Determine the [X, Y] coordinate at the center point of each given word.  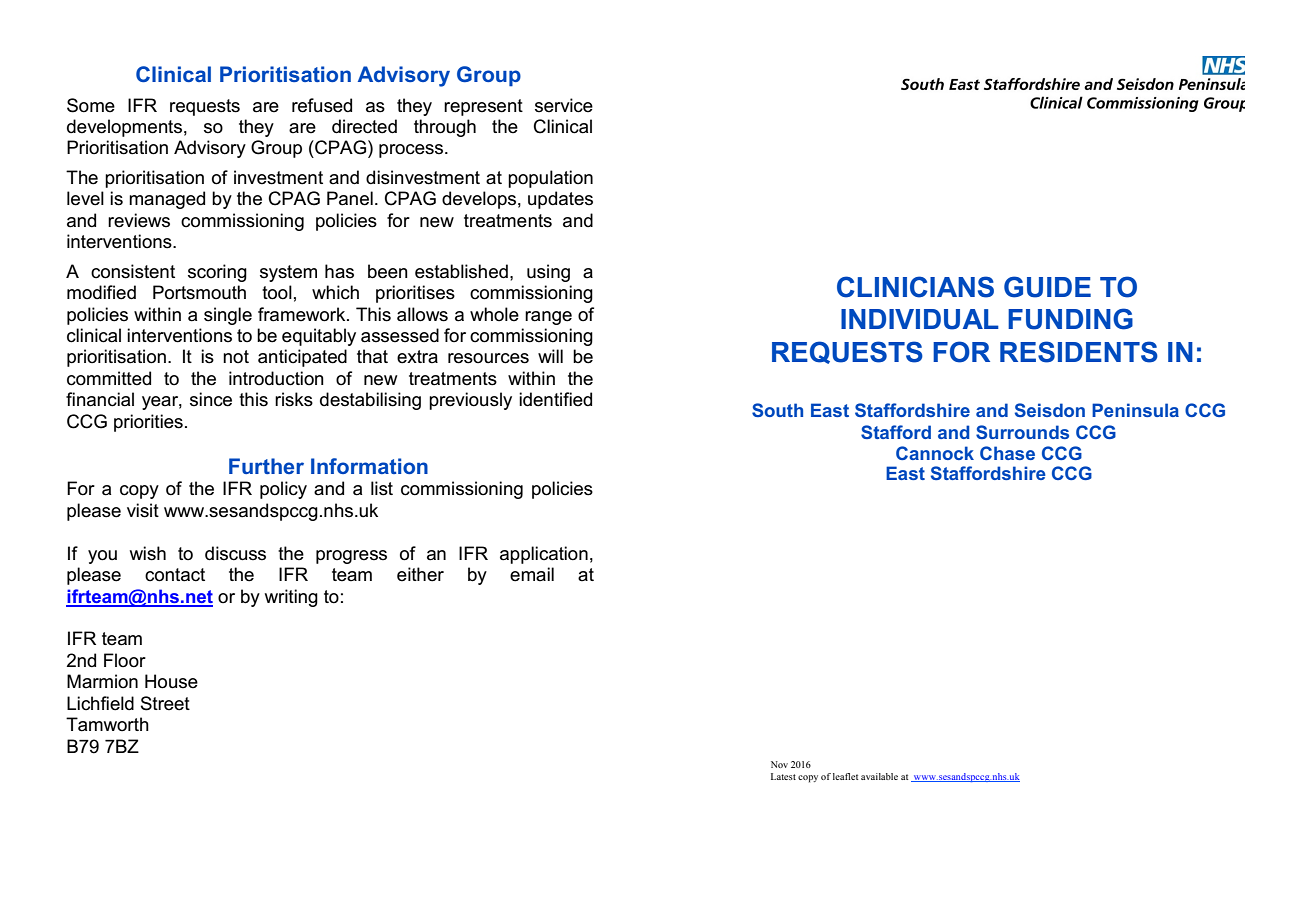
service [564, 105]
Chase [1007, 453]
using [548, 273]
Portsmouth [199, 292]
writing [291, 598]
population [550, 179]
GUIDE [1047, 287]
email [532, 574]
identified [555, 399]
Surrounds [1022, 432]
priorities [148, 423]
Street [165, 703]
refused [322, 105]
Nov [779, 764]
